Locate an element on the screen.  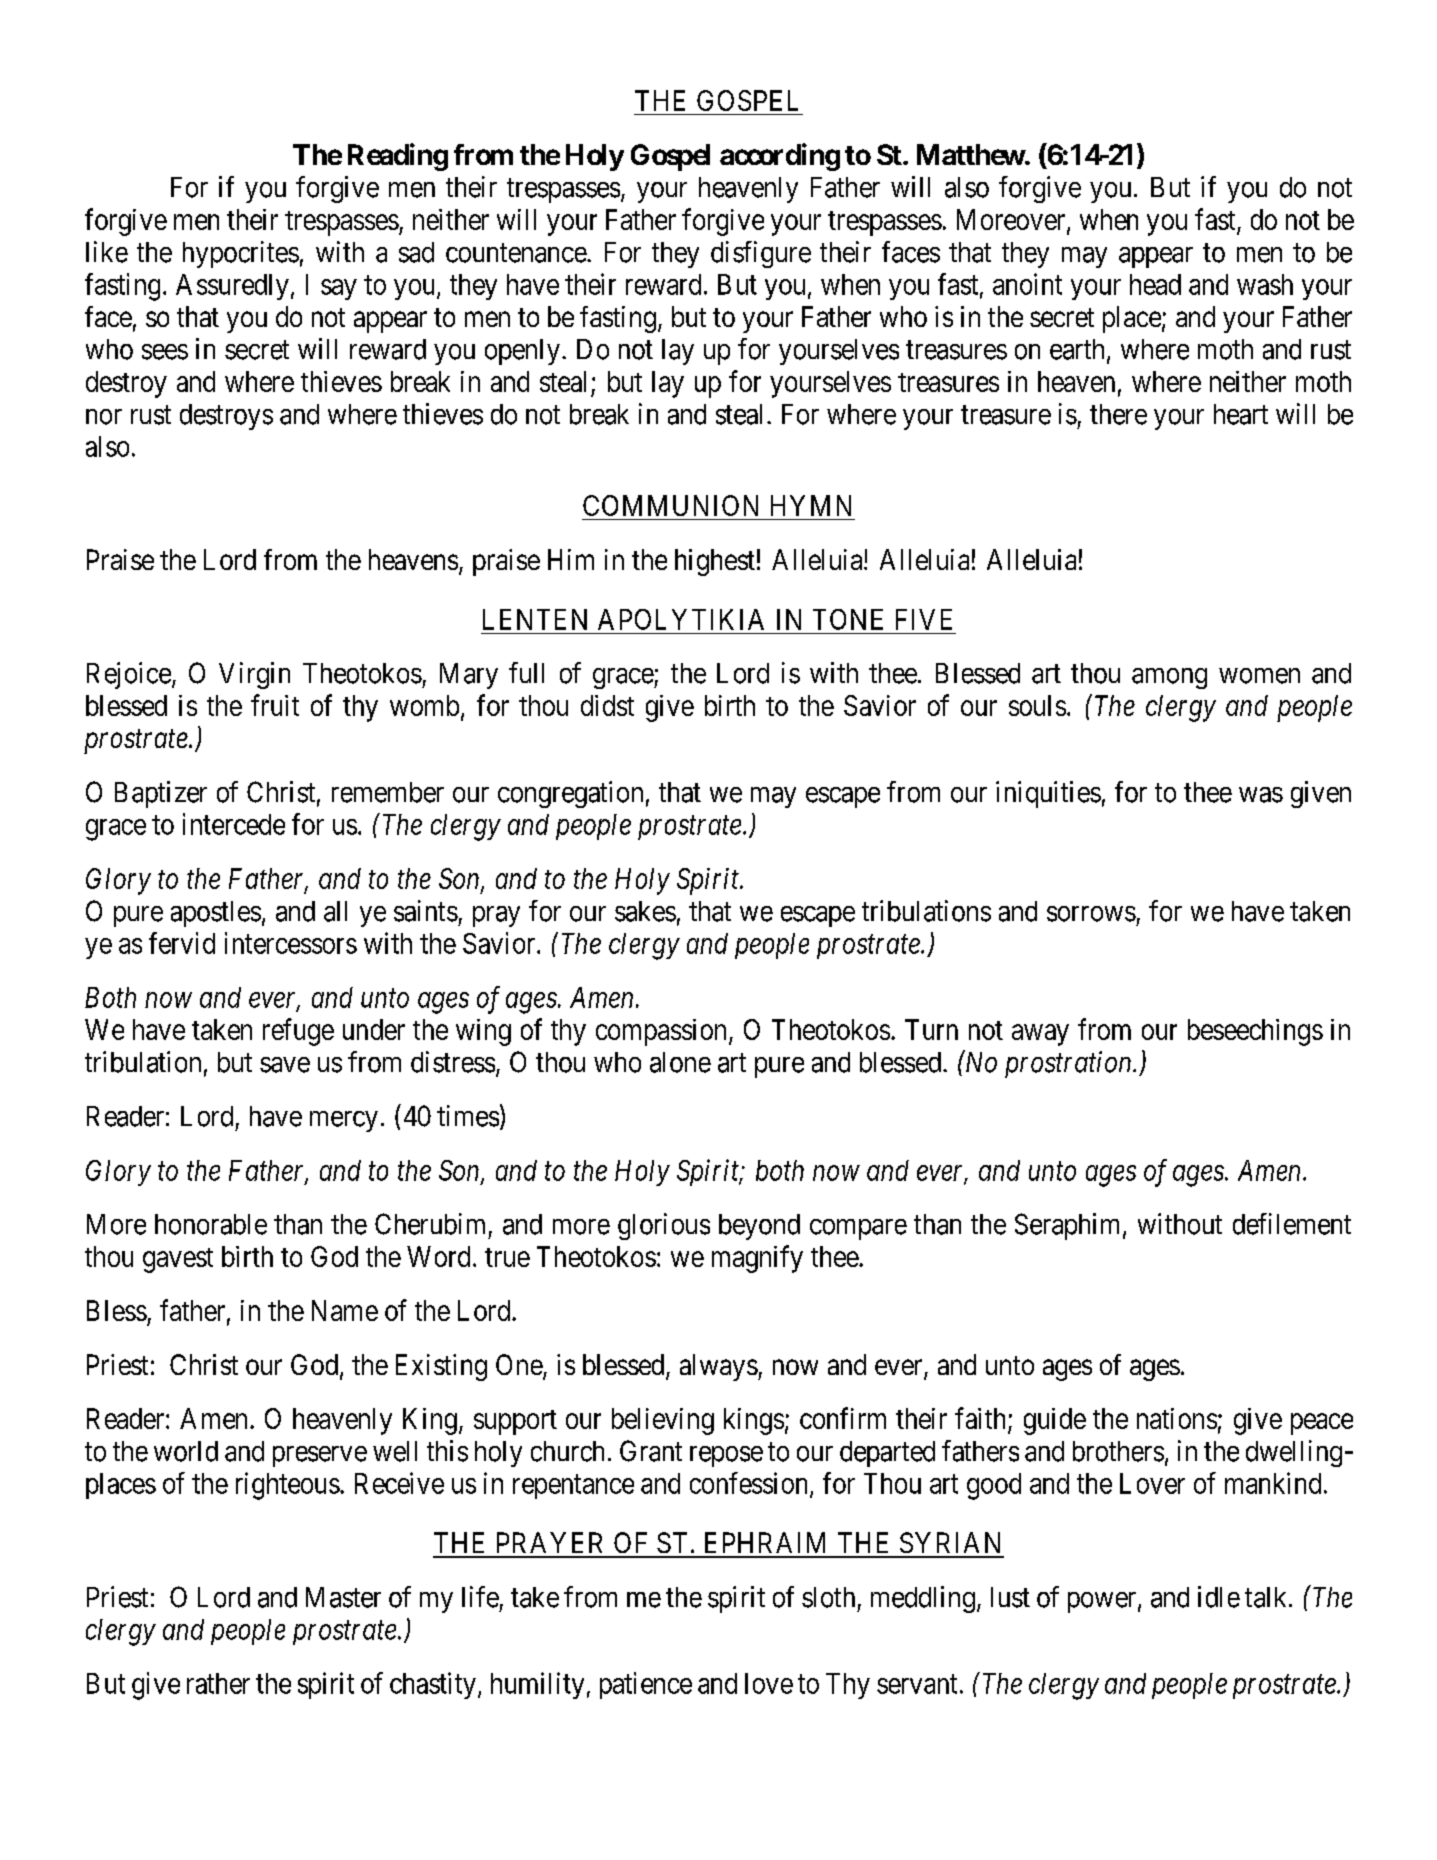
among is located at coordinates (1169, 678).
